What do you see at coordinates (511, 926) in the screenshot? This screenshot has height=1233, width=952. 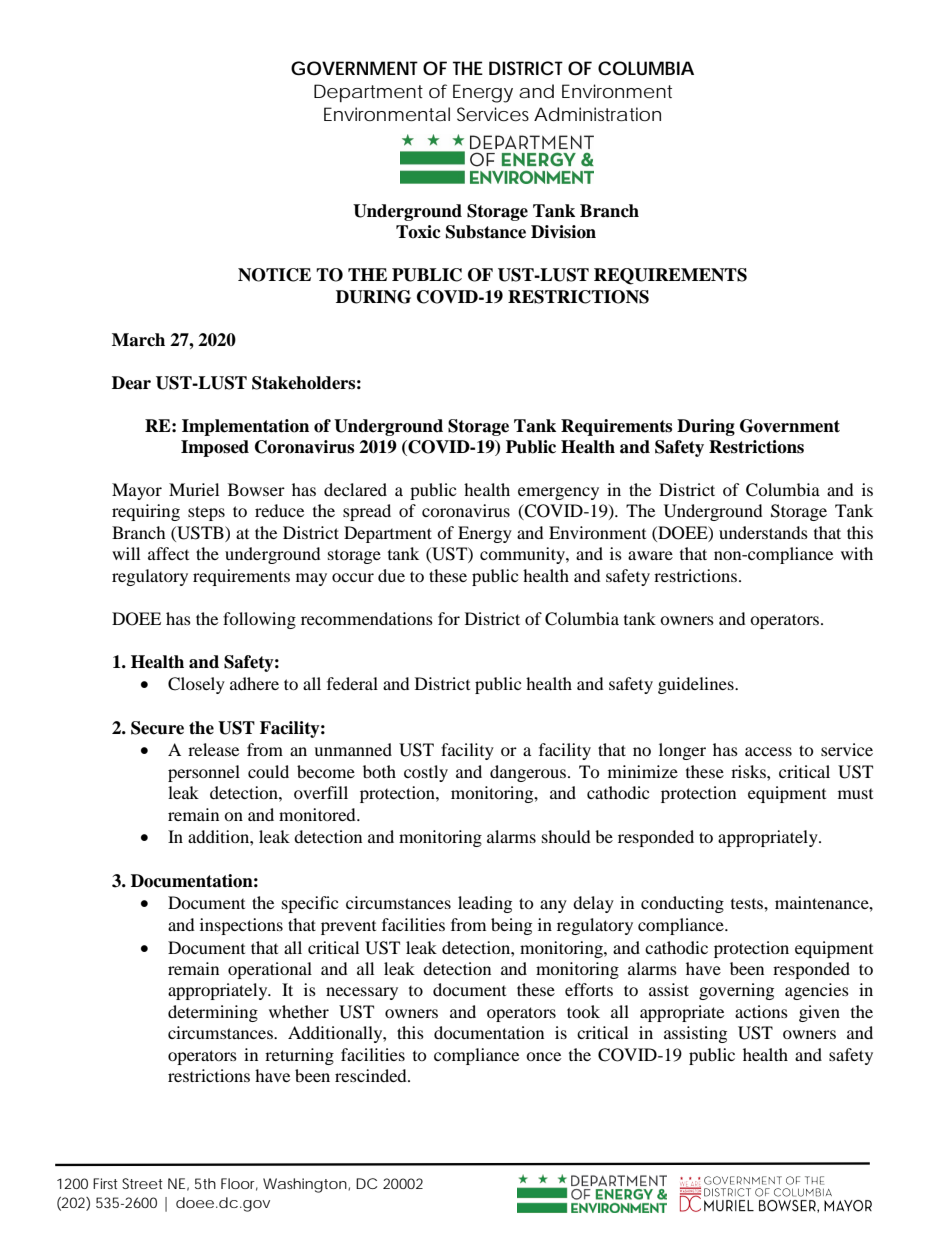 I see `being` at bounding box center [511, 926].
